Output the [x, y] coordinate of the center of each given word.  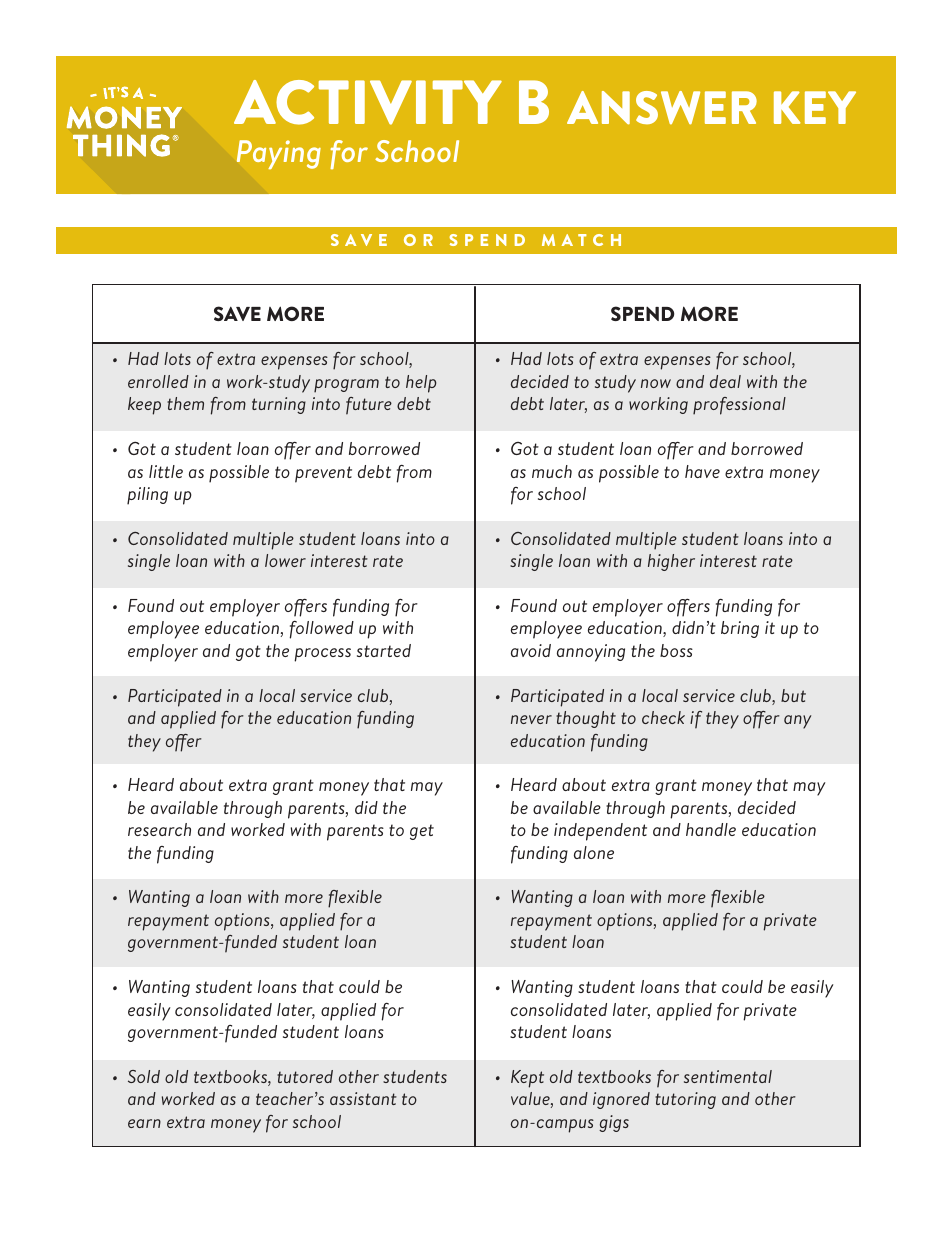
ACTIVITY [368, 102]
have [702, 471]
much [552, 471]
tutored [305, 1076]
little [166, 471]
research [159, 829]
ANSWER [662, 108]
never [531, 719]
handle [711, 829]
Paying [279, 154]
